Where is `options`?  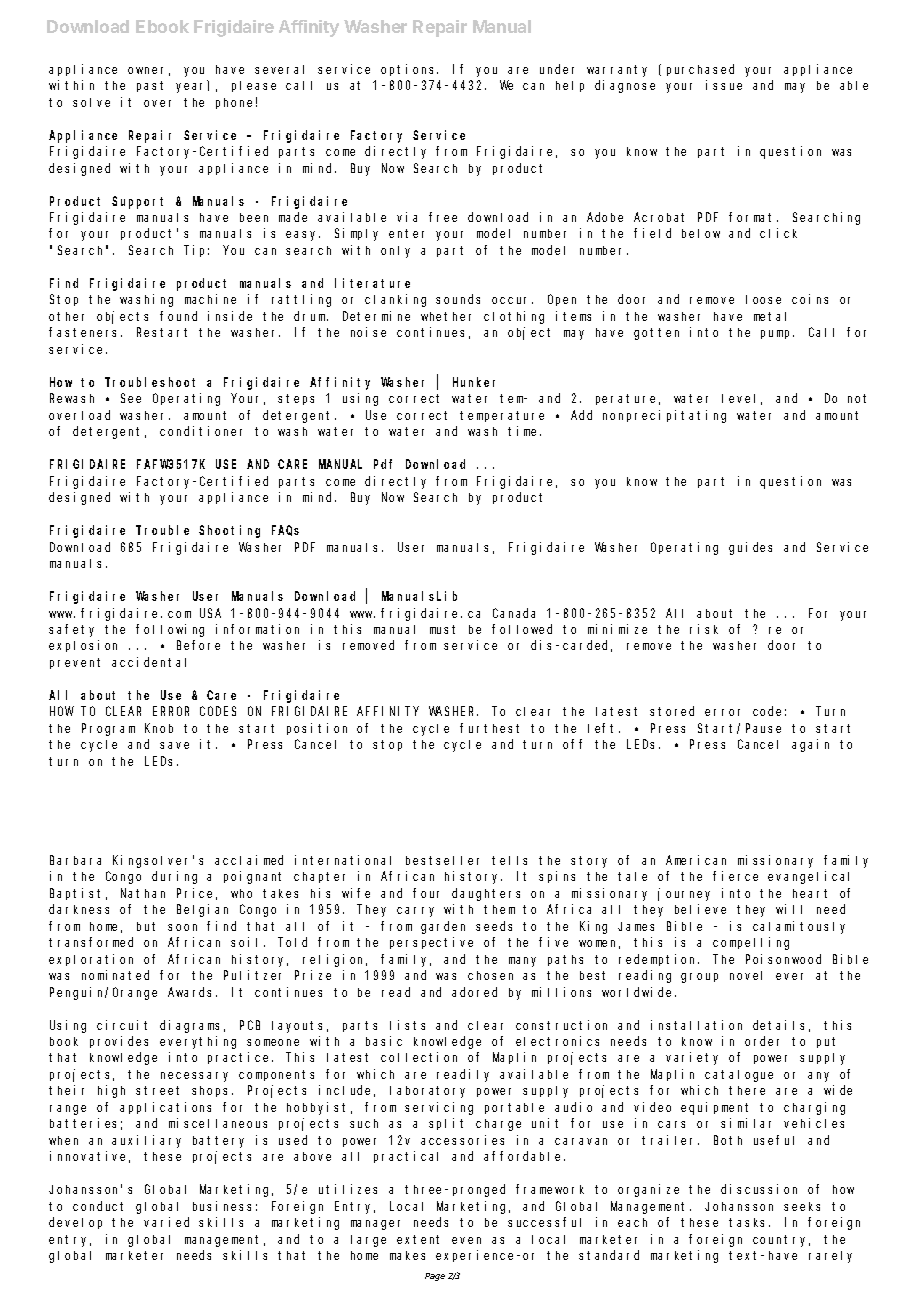 options is located at coordinates (409, 70).
